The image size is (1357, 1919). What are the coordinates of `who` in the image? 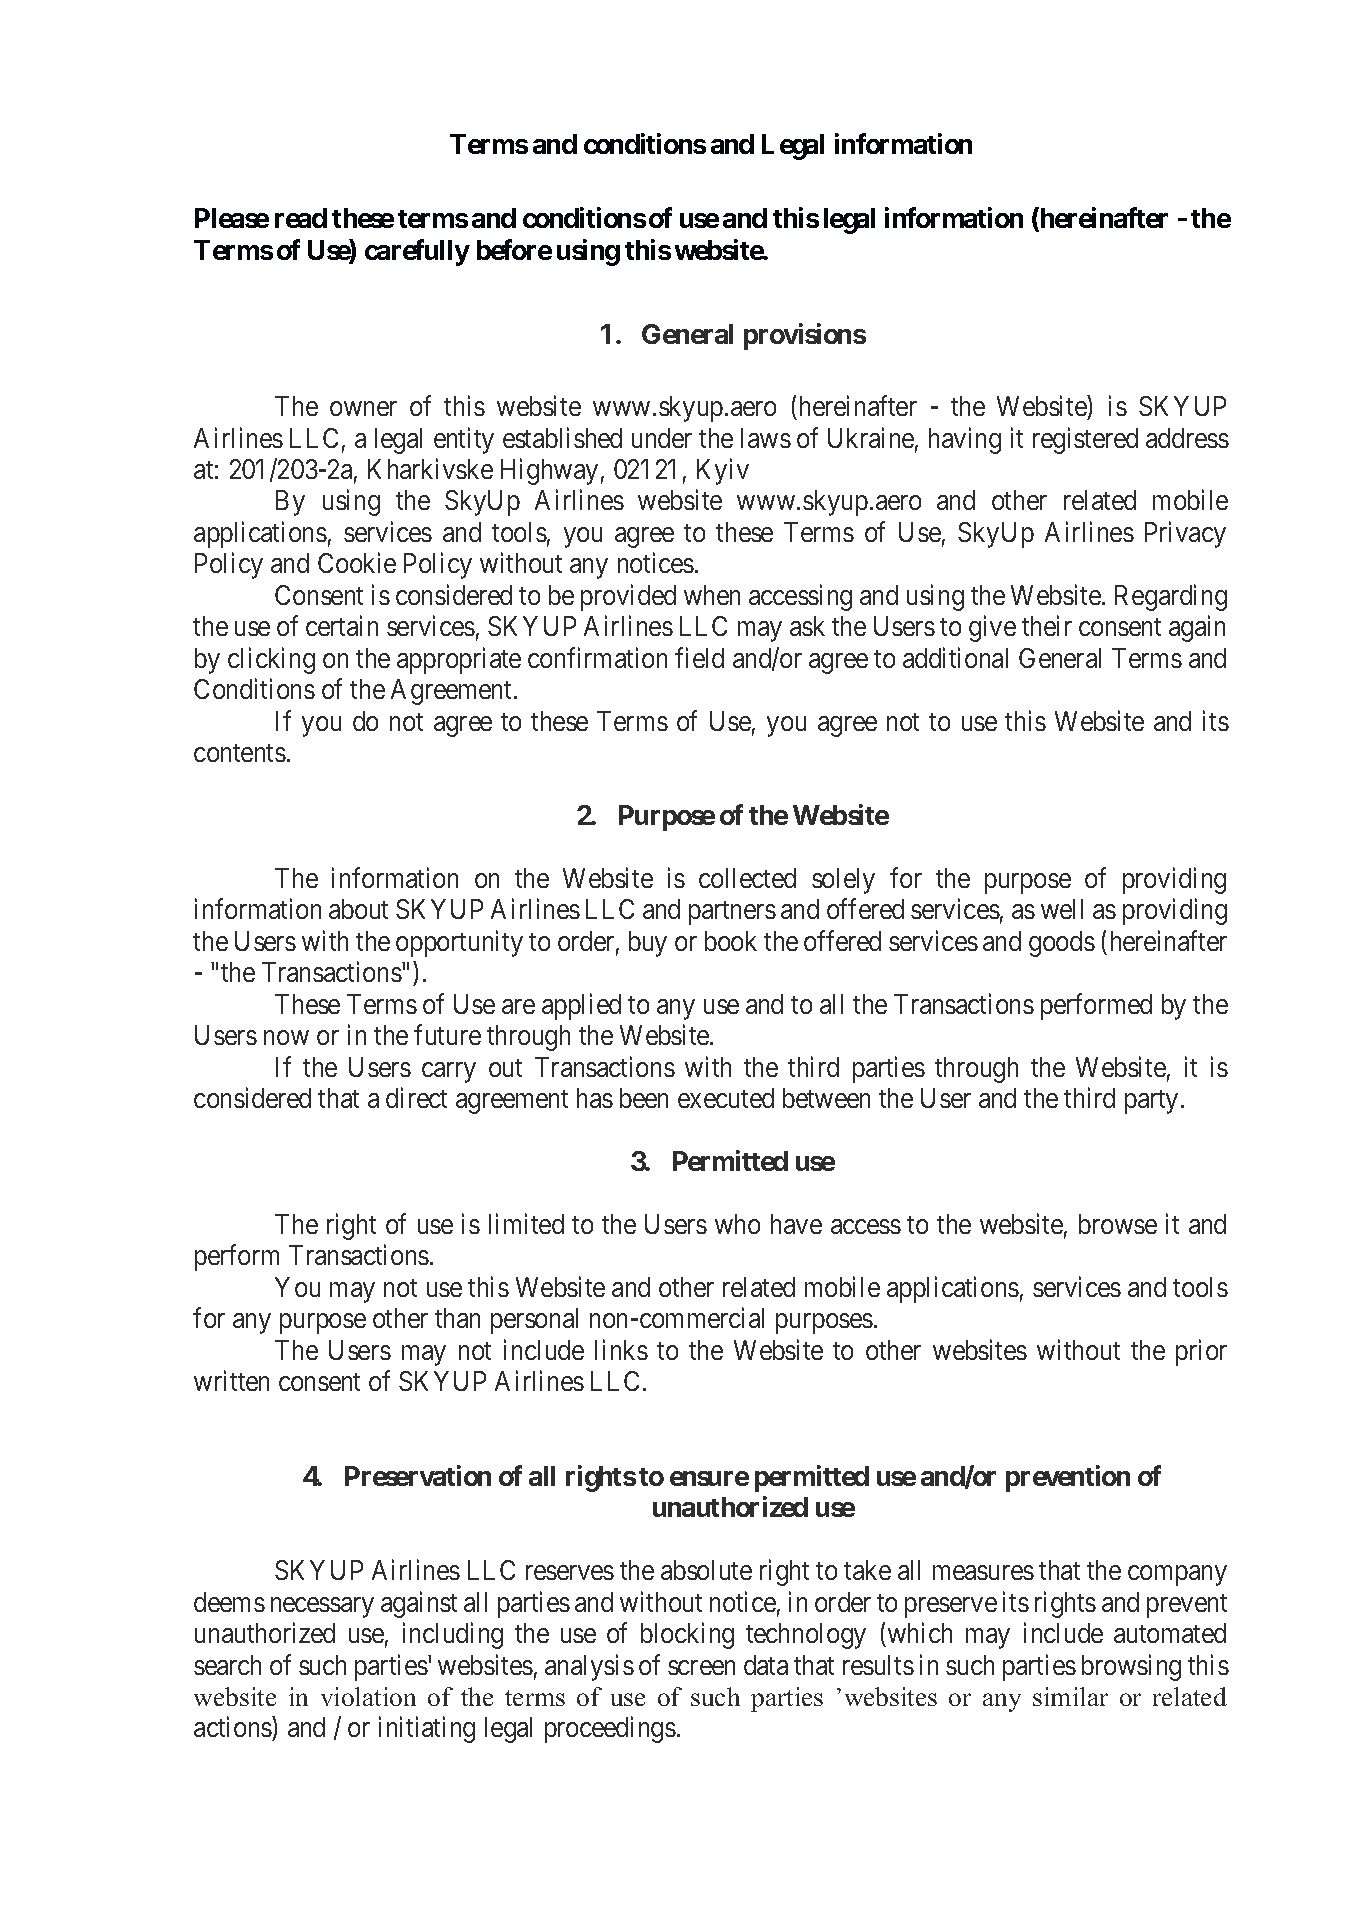 It's located at (737, 1224).
